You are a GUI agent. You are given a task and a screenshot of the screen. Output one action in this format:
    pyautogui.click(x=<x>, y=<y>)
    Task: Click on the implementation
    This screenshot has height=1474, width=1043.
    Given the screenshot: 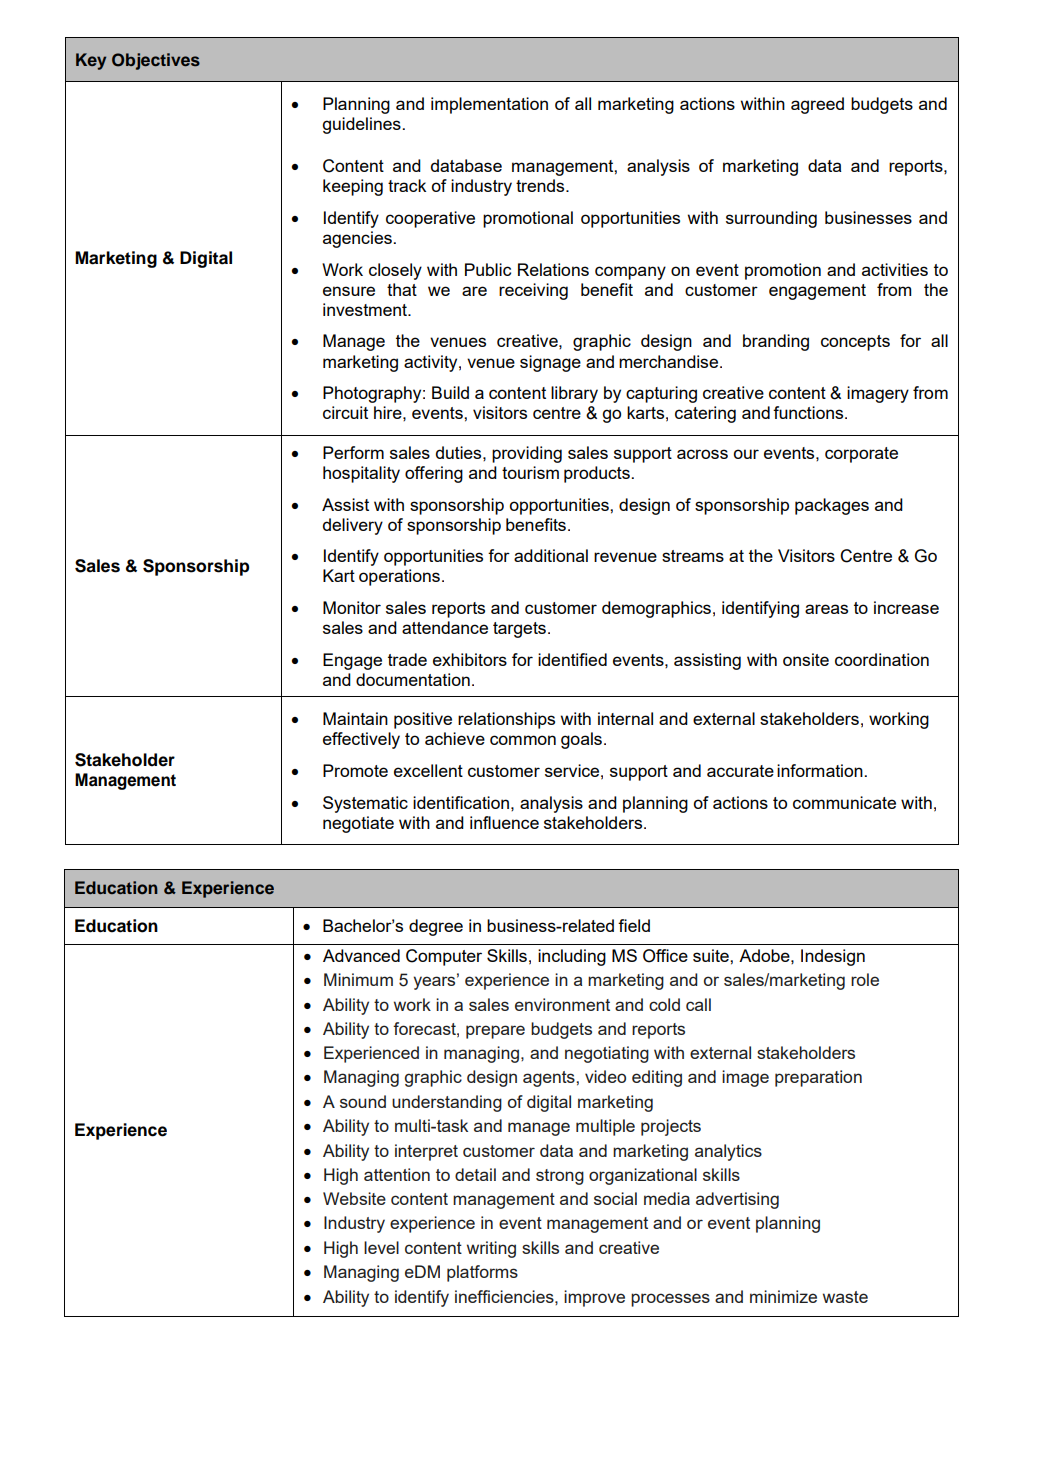 What is the action you would take?
    pyautogui.click(x=489, y=105)
